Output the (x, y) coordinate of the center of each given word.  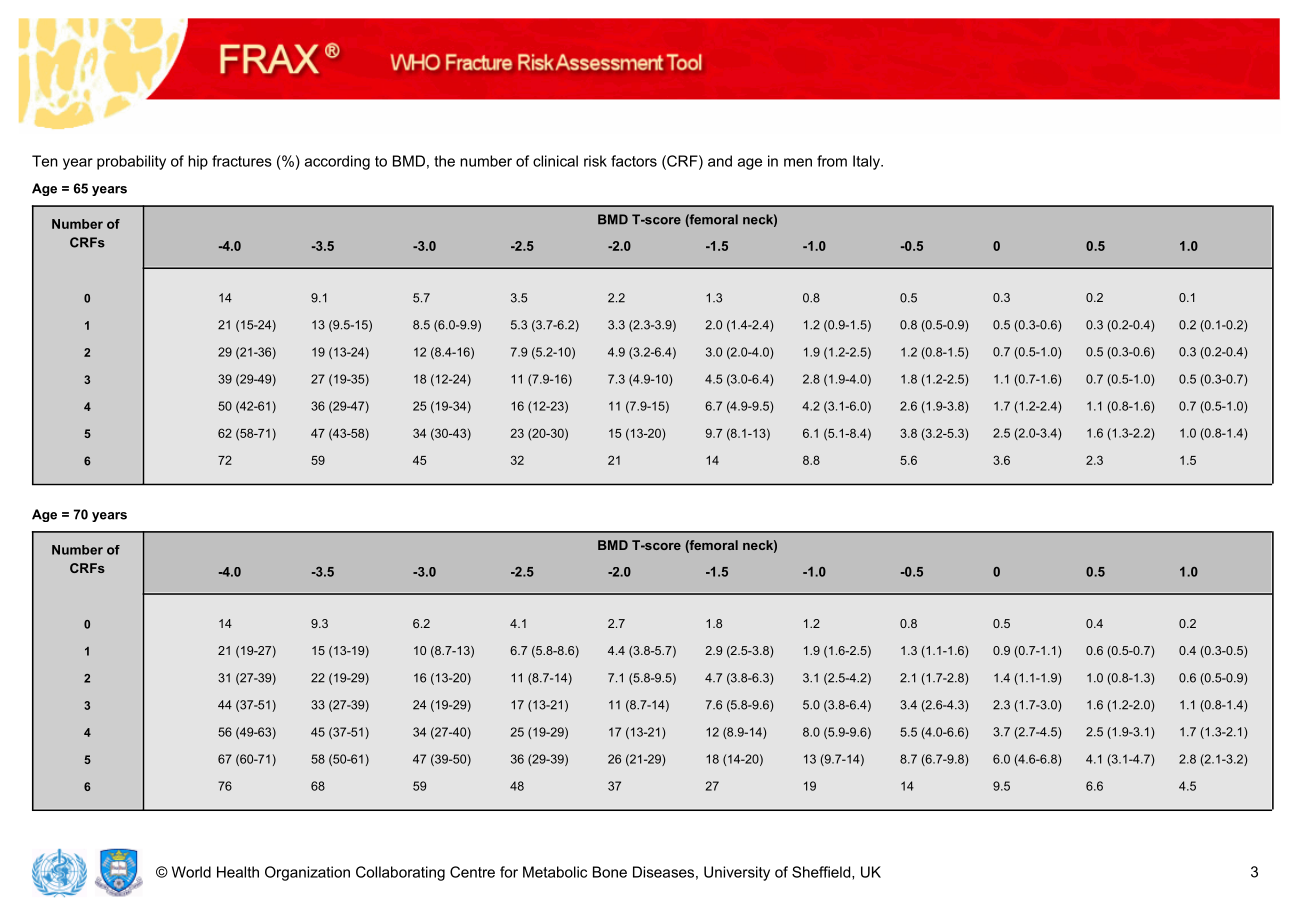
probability (131, 162)
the (444, 161)
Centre (472, 872)
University (737, 873)
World (191, 872)
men (798, 162)
